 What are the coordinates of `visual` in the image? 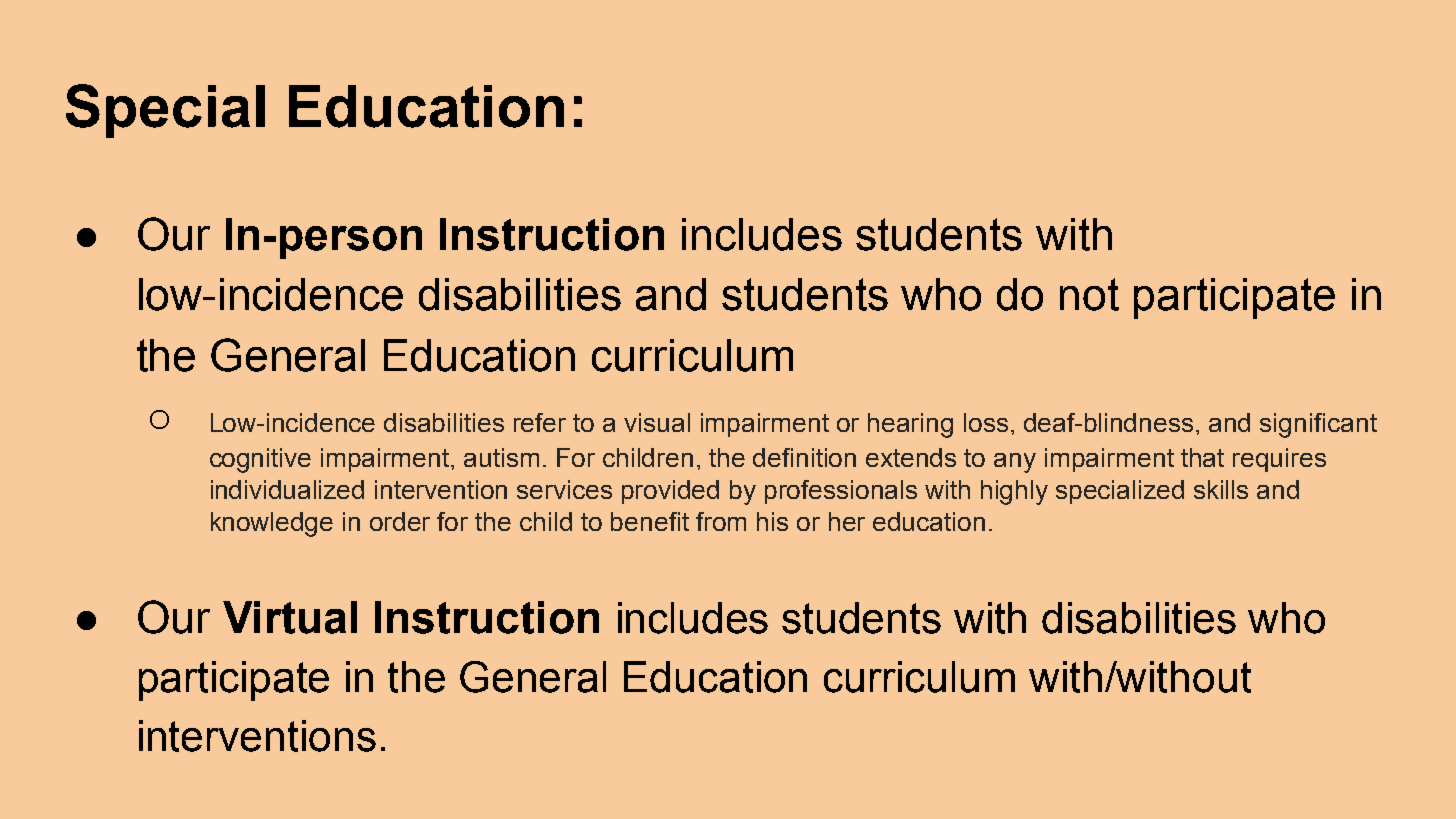 It's located at (657, 422).
